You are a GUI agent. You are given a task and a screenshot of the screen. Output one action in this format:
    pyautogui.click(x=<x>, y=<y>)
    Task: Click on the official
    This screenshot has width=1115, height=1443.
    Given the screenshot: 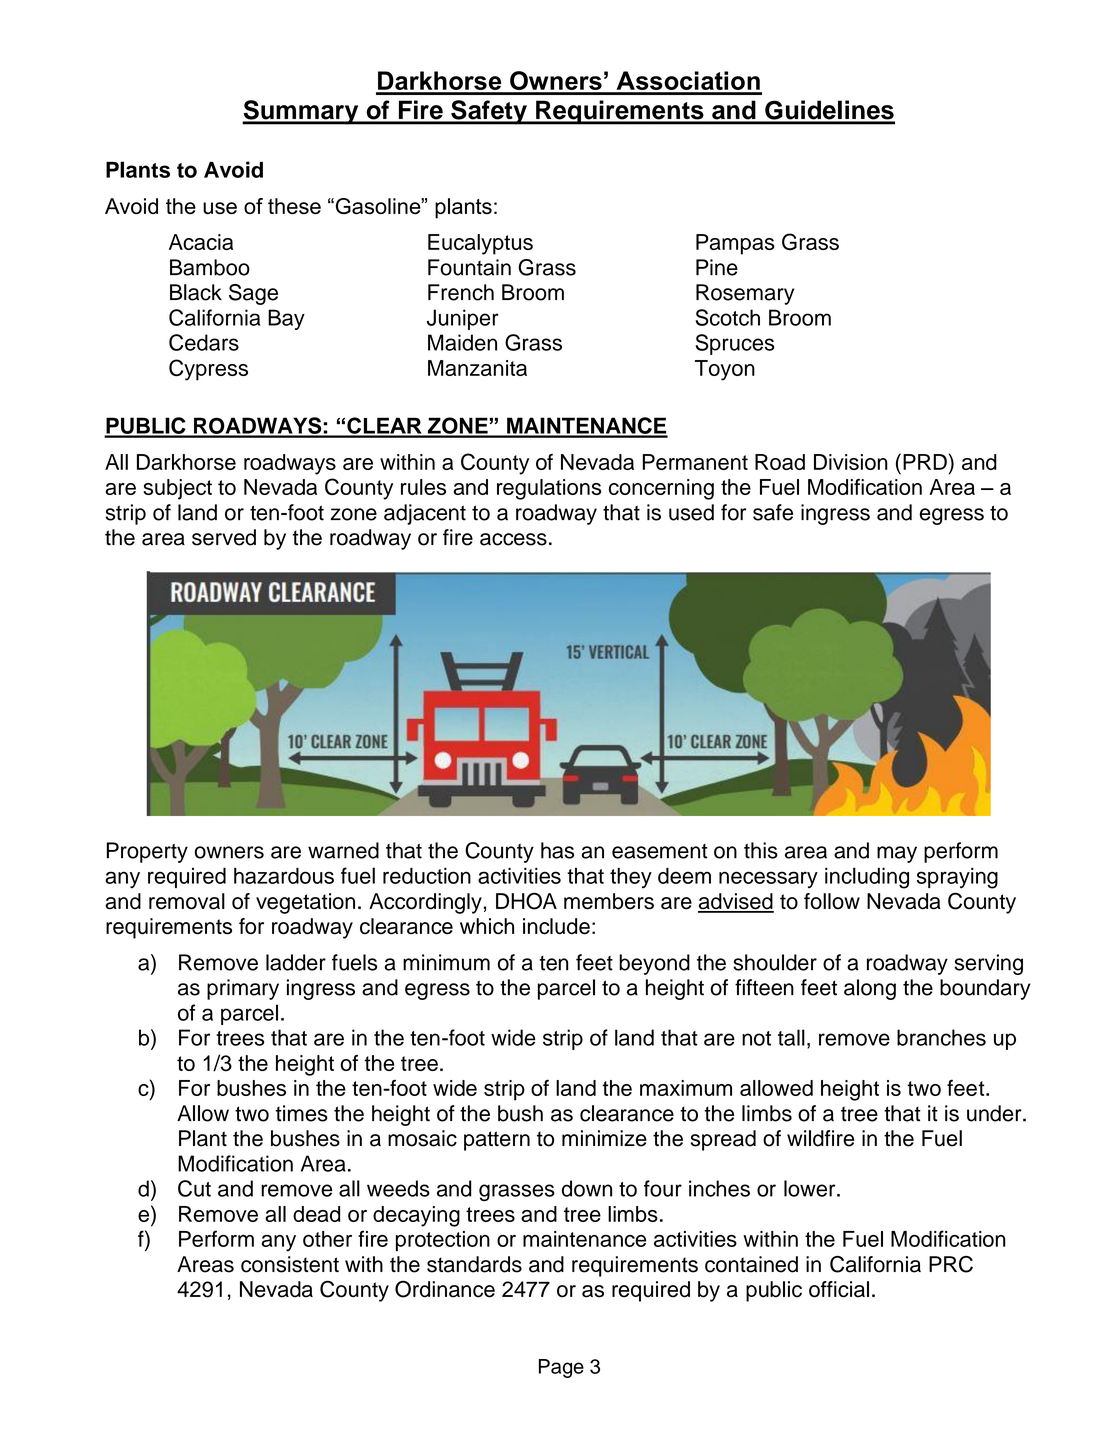 What is the action you would take?
    pyautogui.click(x=839, y=1289)
